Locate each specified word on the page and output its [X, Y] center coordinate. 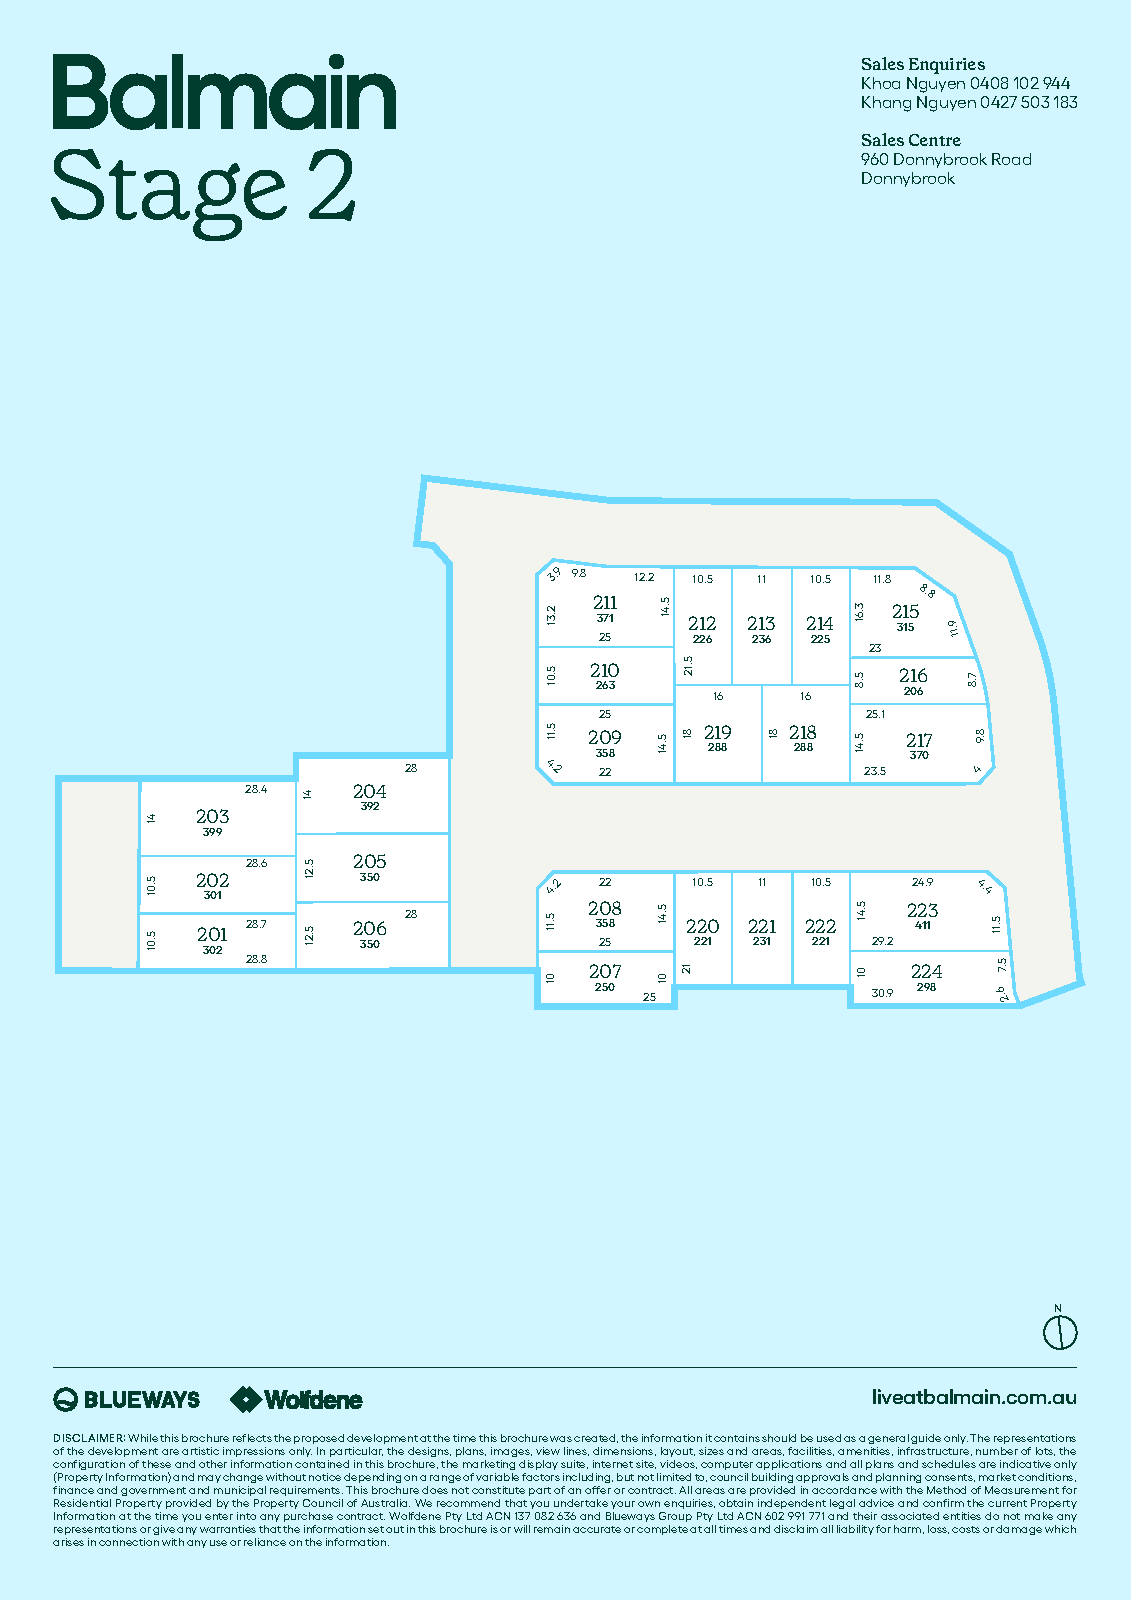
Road [1011, 159]
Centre [935, 140]
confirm [943, 1503]
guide [926, 1439]
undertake [581, 1503]
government [153, 1491]
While [143, 1438]
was [561, 1439]
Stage [169, 195]
